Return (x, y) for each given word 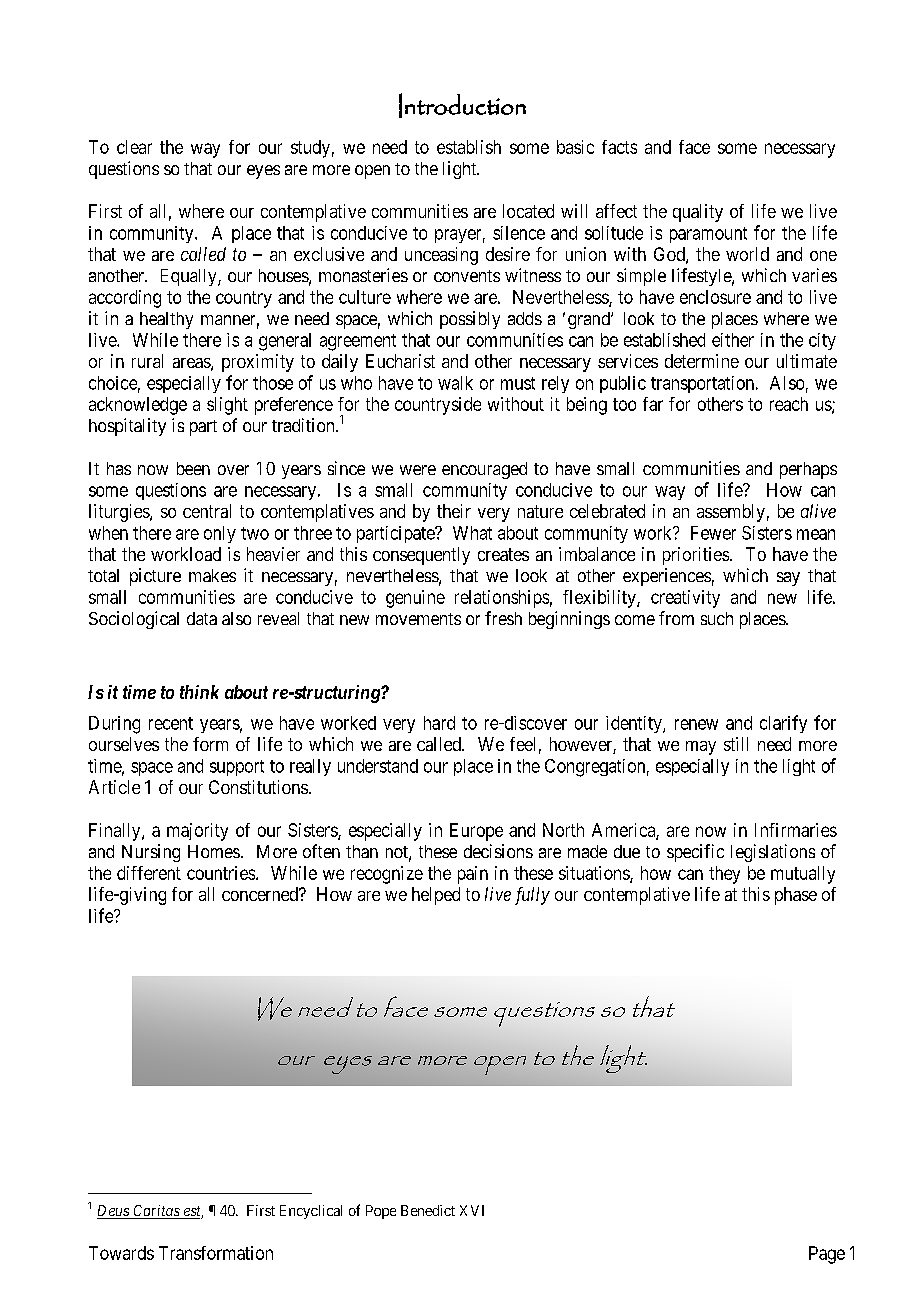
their (454, 511)
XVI (472, 1210)
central (207, 511)
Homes (214, 851)
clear (134, 147)
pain (473, 875)
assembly (731, 513)
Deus (114, 1212)
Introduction (462, 105)
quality (698, 213)
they (724, 875)
